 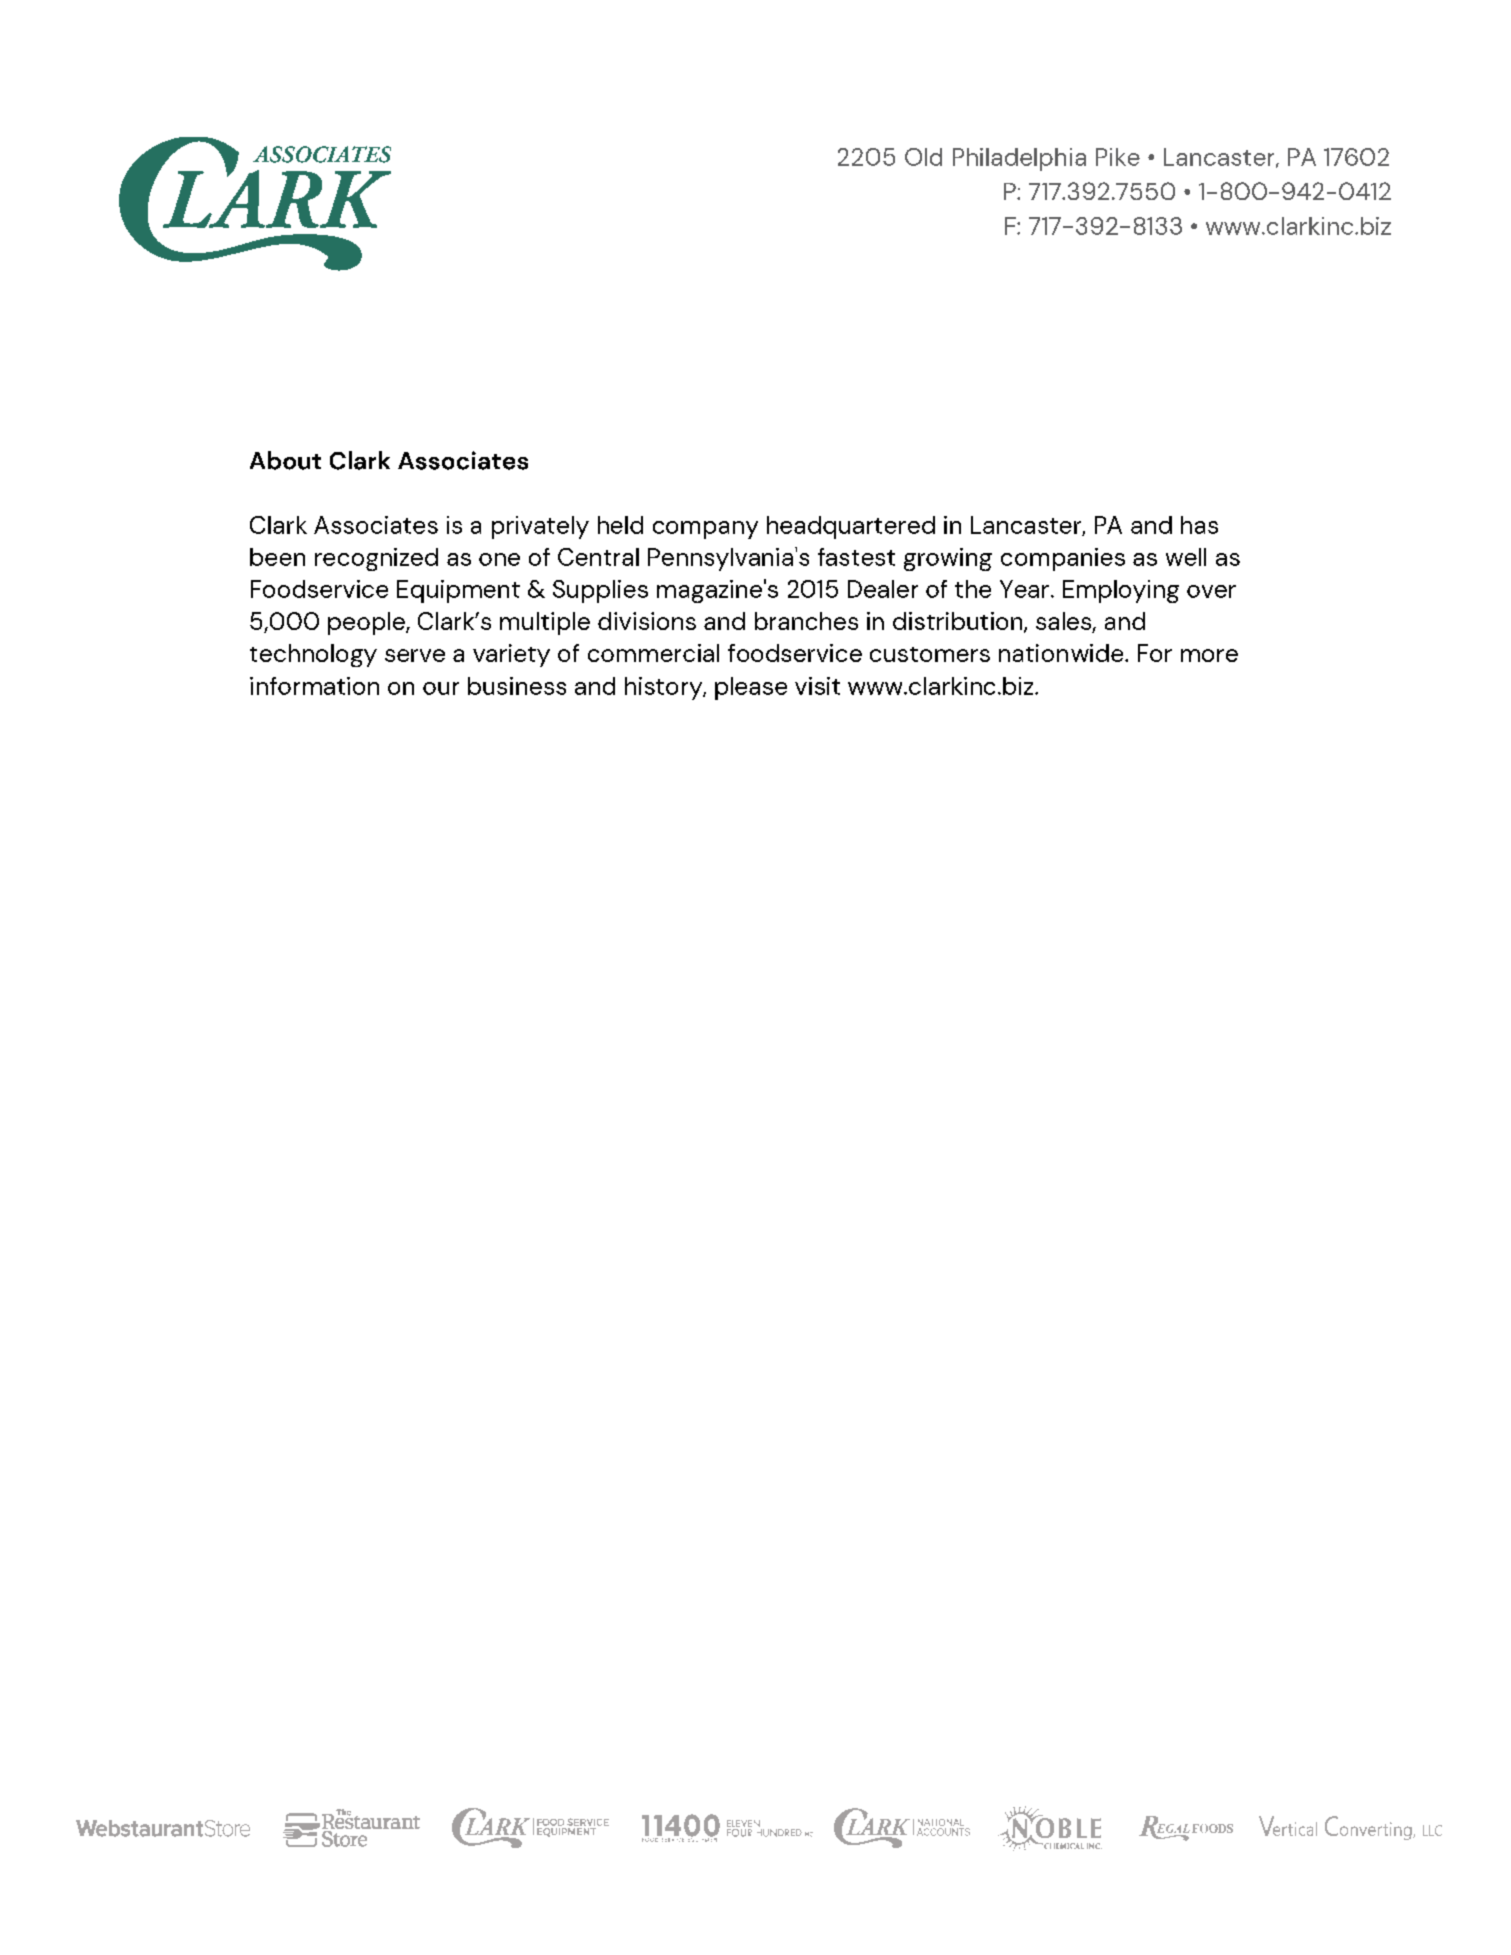 What do you see at coordinates (376, 559) in the page?
I see `recognized` at bounding box center [376, 559].
